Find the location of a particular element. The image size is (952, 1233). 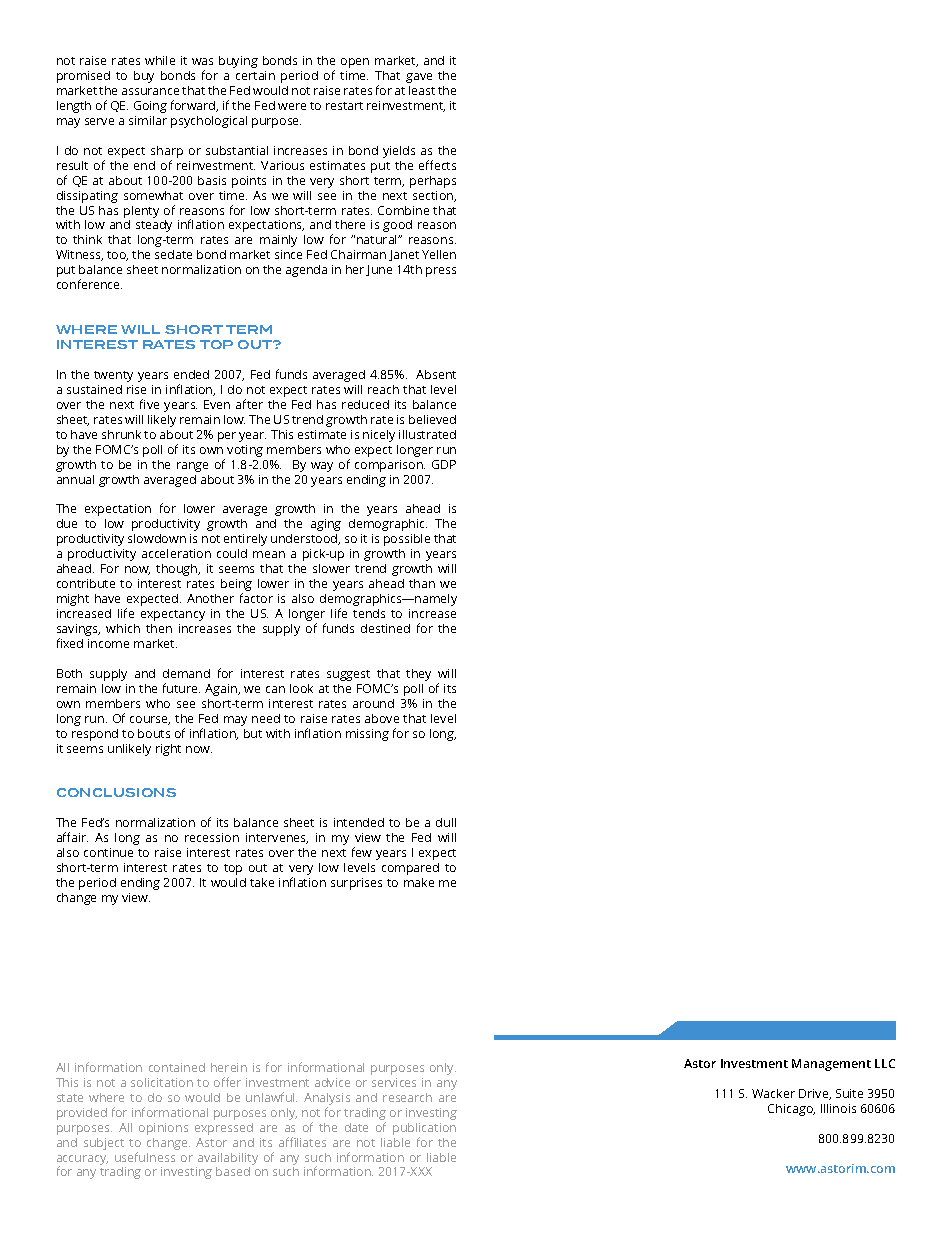

continue is located at coordinates (108, 852).
